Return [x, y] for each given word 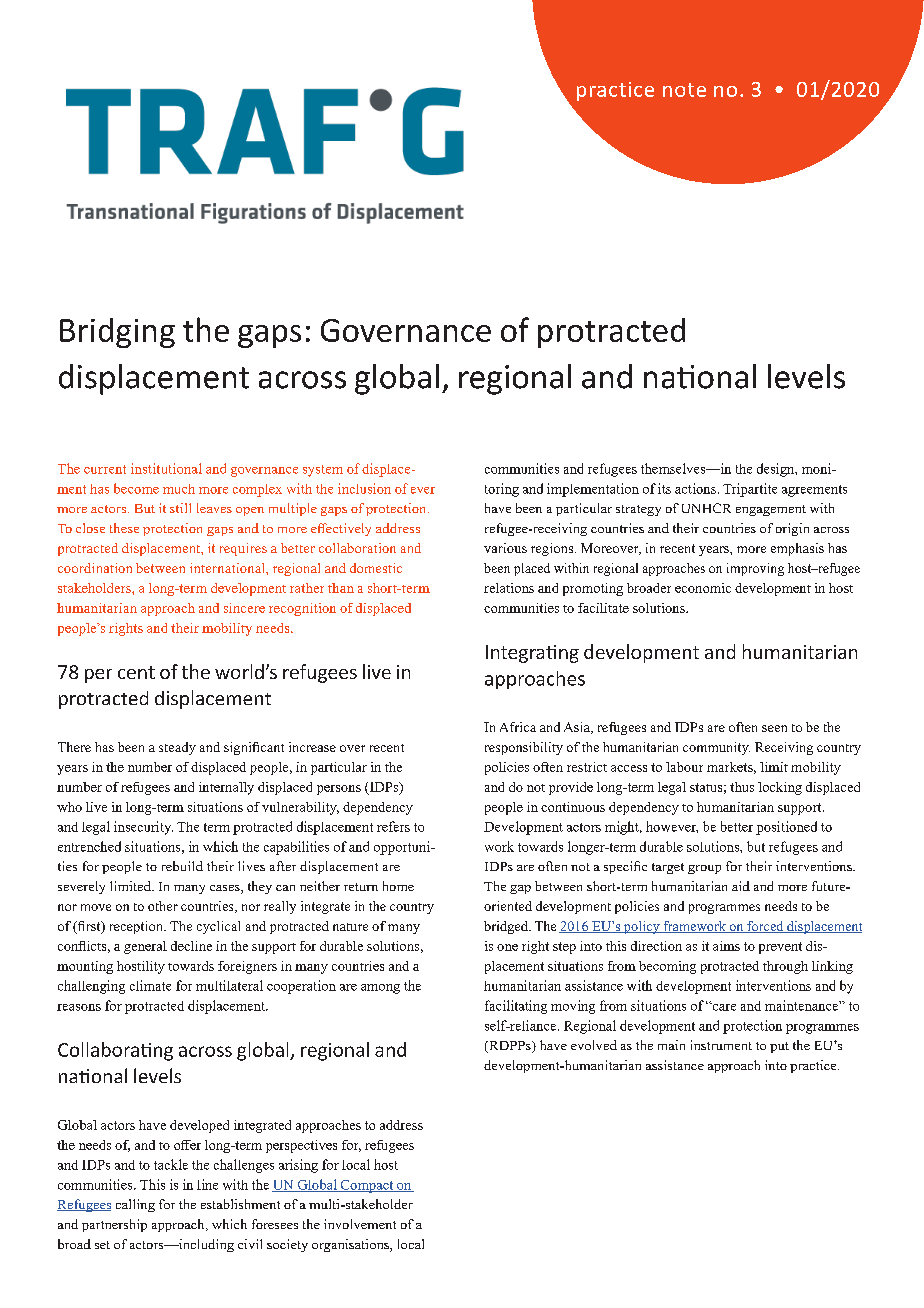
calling [135, 1205]
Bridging [117, 333]
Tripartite [750, 490]
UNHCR [706, 508]
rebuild [182, 866]
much [179, 489]
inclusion [364, 488]
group [704, 869]
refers [393, 826]
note [684, 90]
